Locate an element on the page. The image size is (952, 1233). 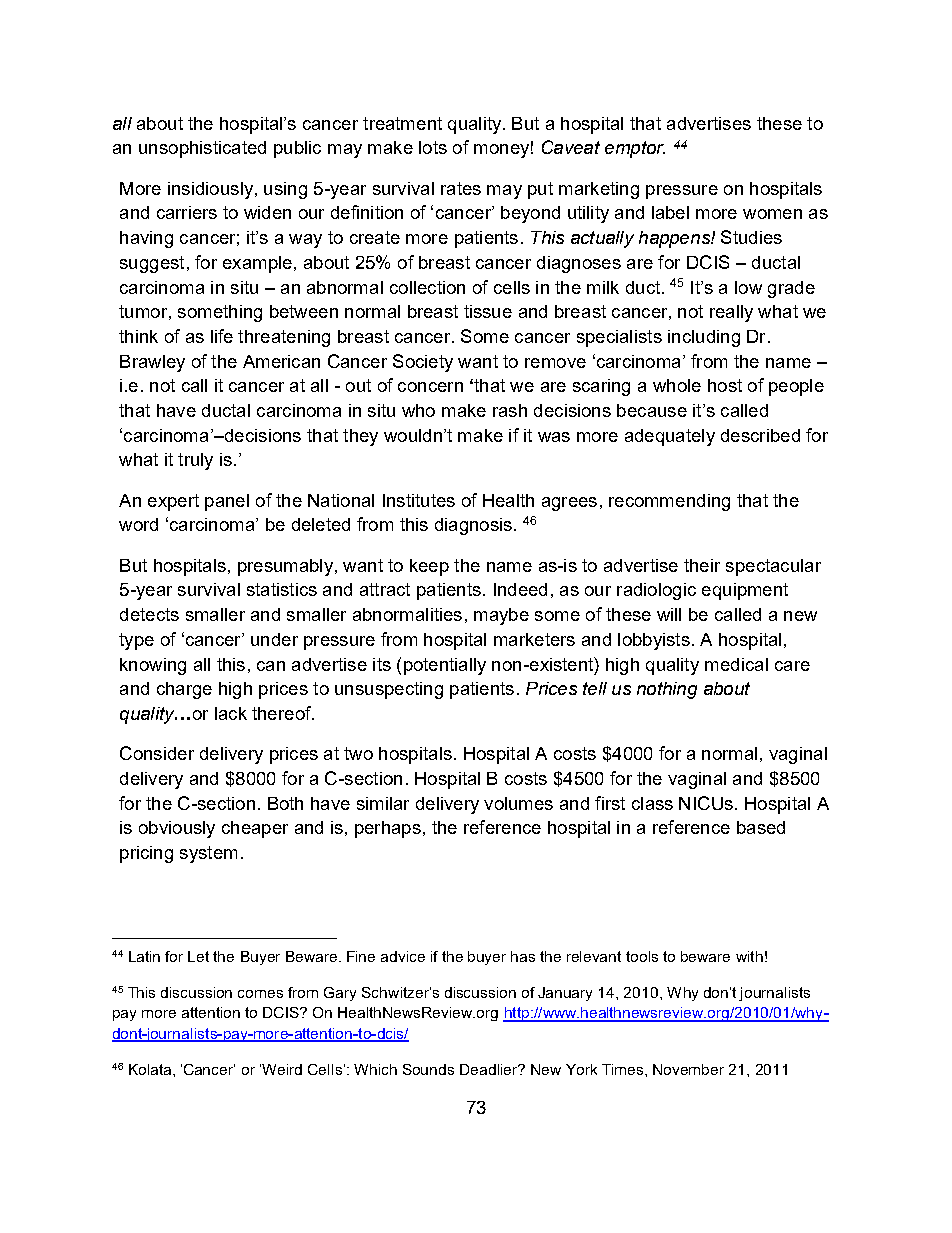
rash is located at coordinates (510, 410).
